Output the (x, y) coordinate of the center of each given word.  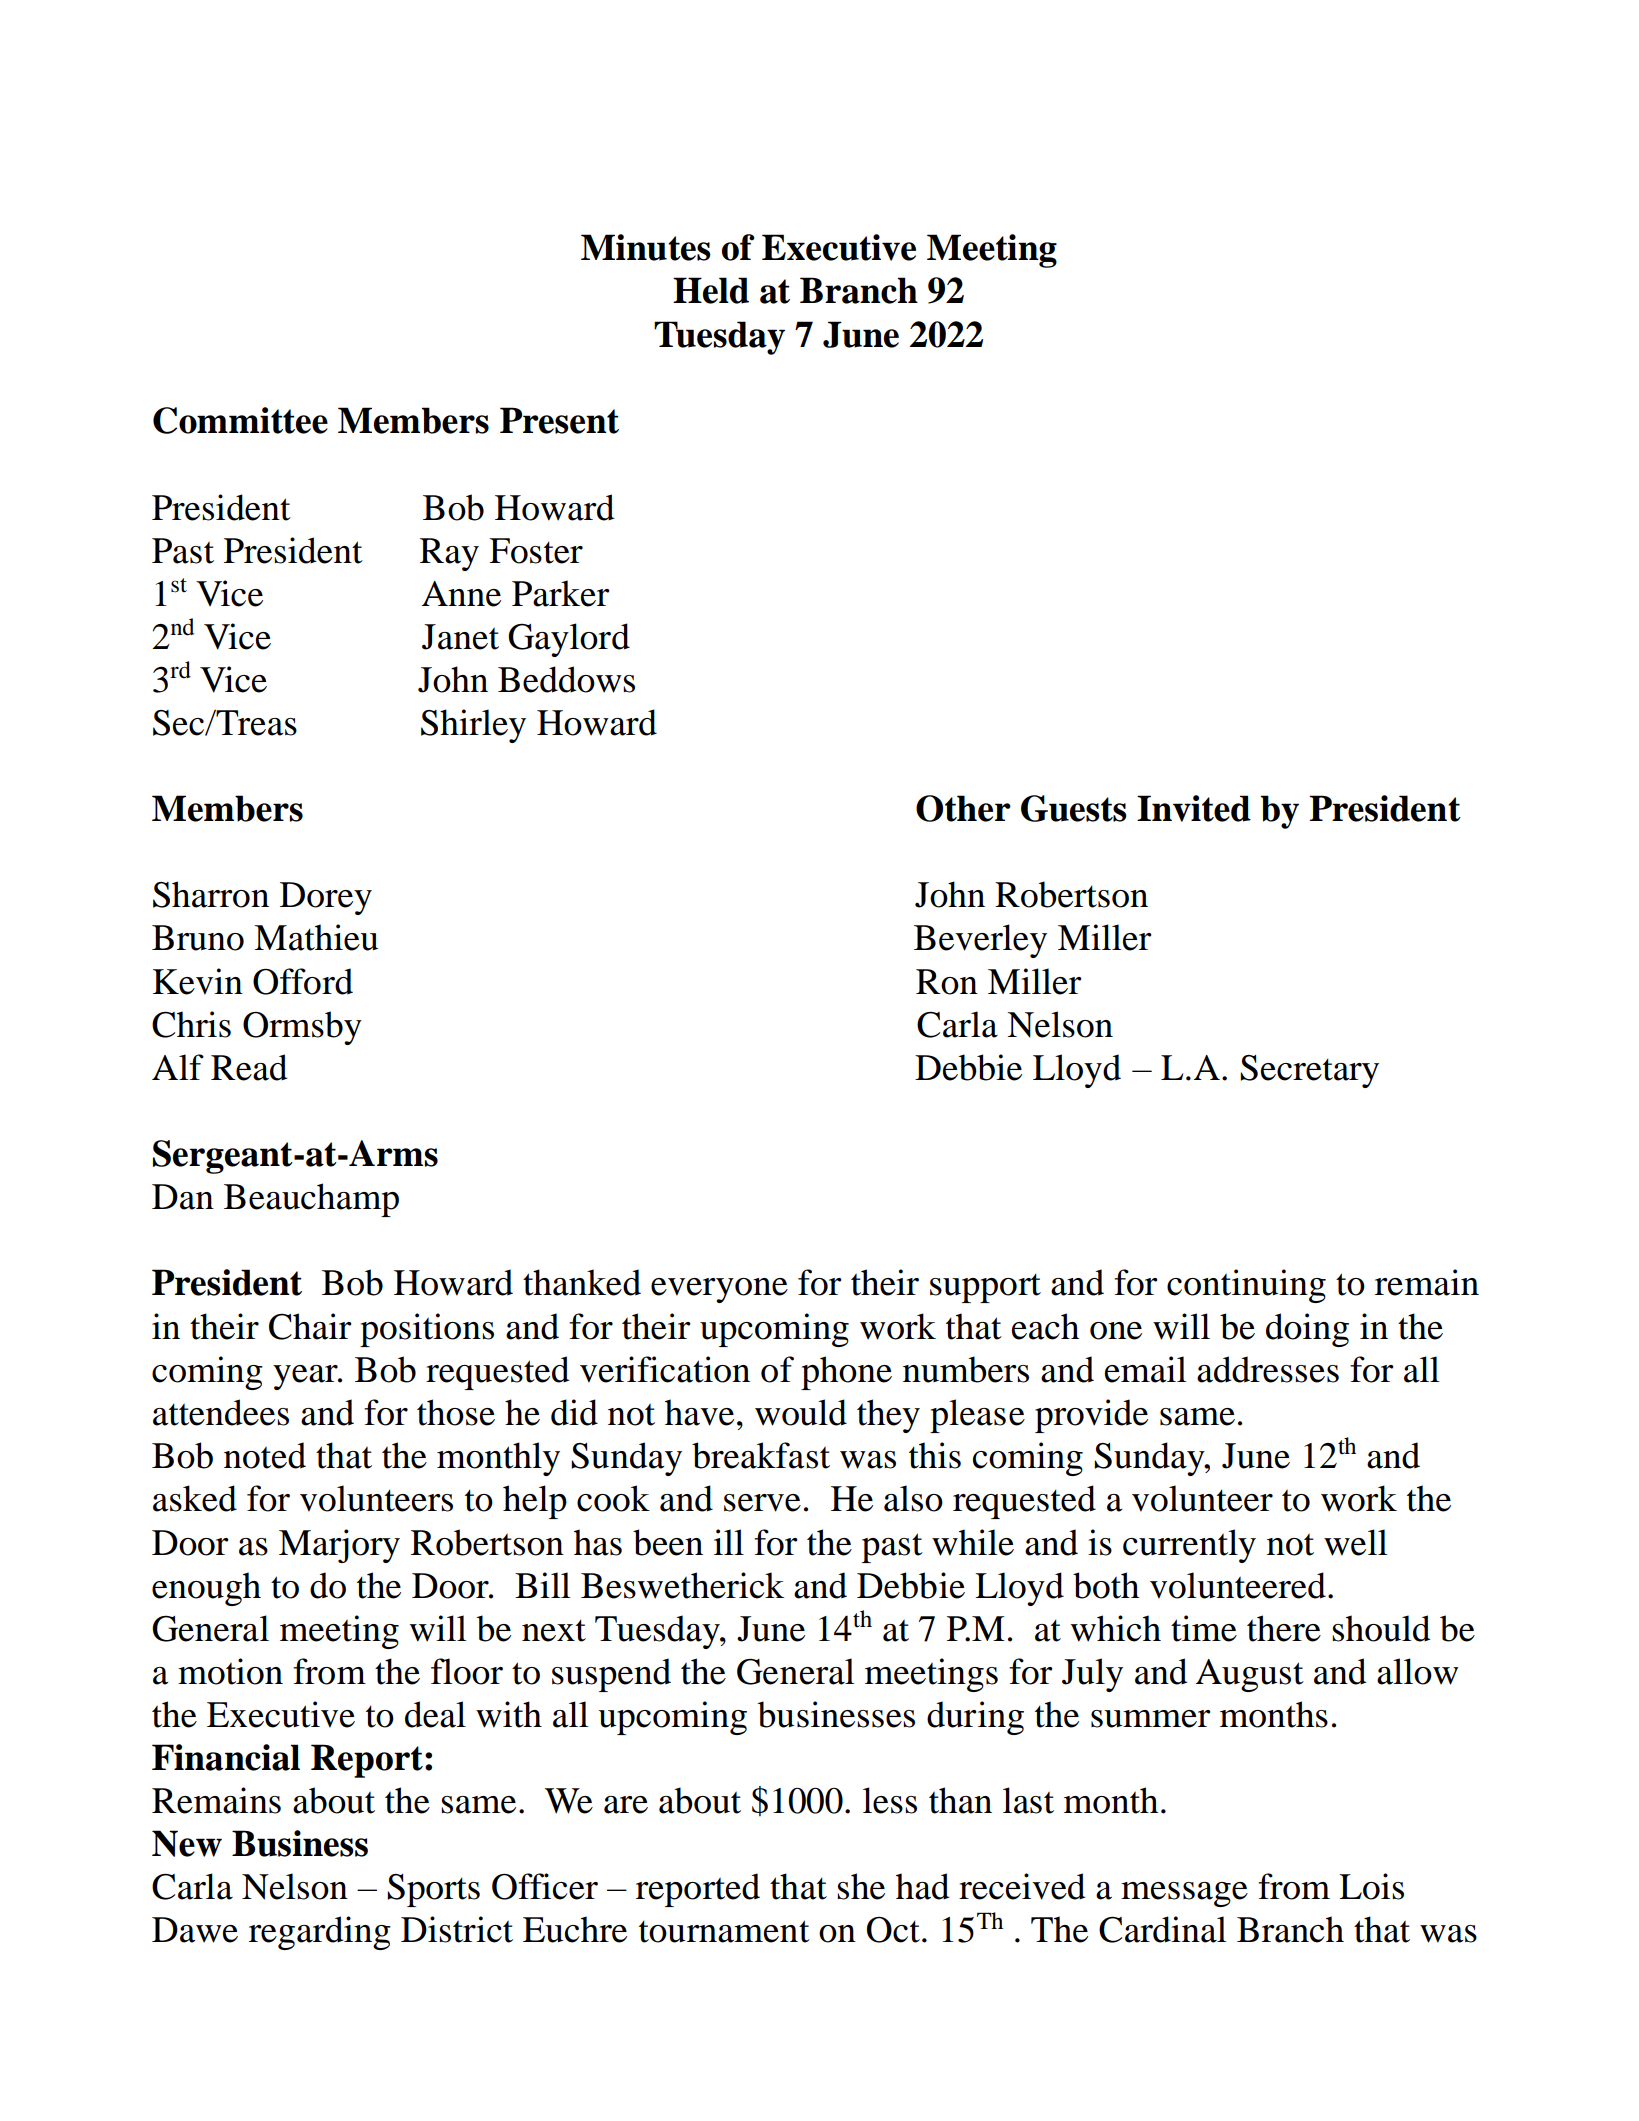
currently (1189, 1546)
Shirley (473, 726)
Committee (240, 420)
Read (249, 1067)
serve (762, 1503)
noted (265, 1455)
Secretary (1309, 1071)
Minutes (646, 247)
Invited (1194, 808)
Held (711, 290)
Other (963, 808)
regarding (320, 1933)
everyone (719, 1290)
